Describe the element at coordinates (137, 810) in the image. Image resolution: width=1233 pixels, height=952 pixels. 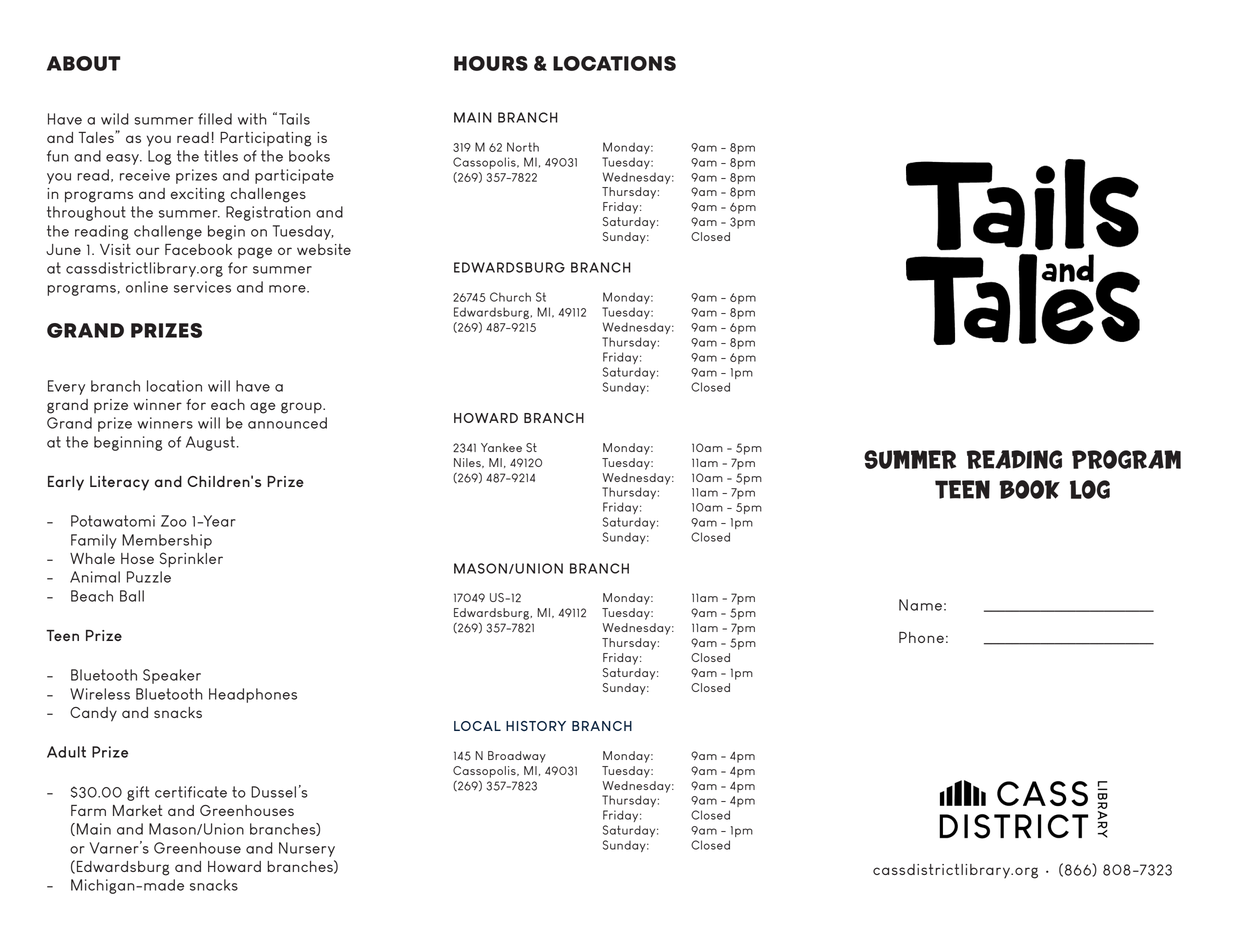
I see `Market` at that location.
